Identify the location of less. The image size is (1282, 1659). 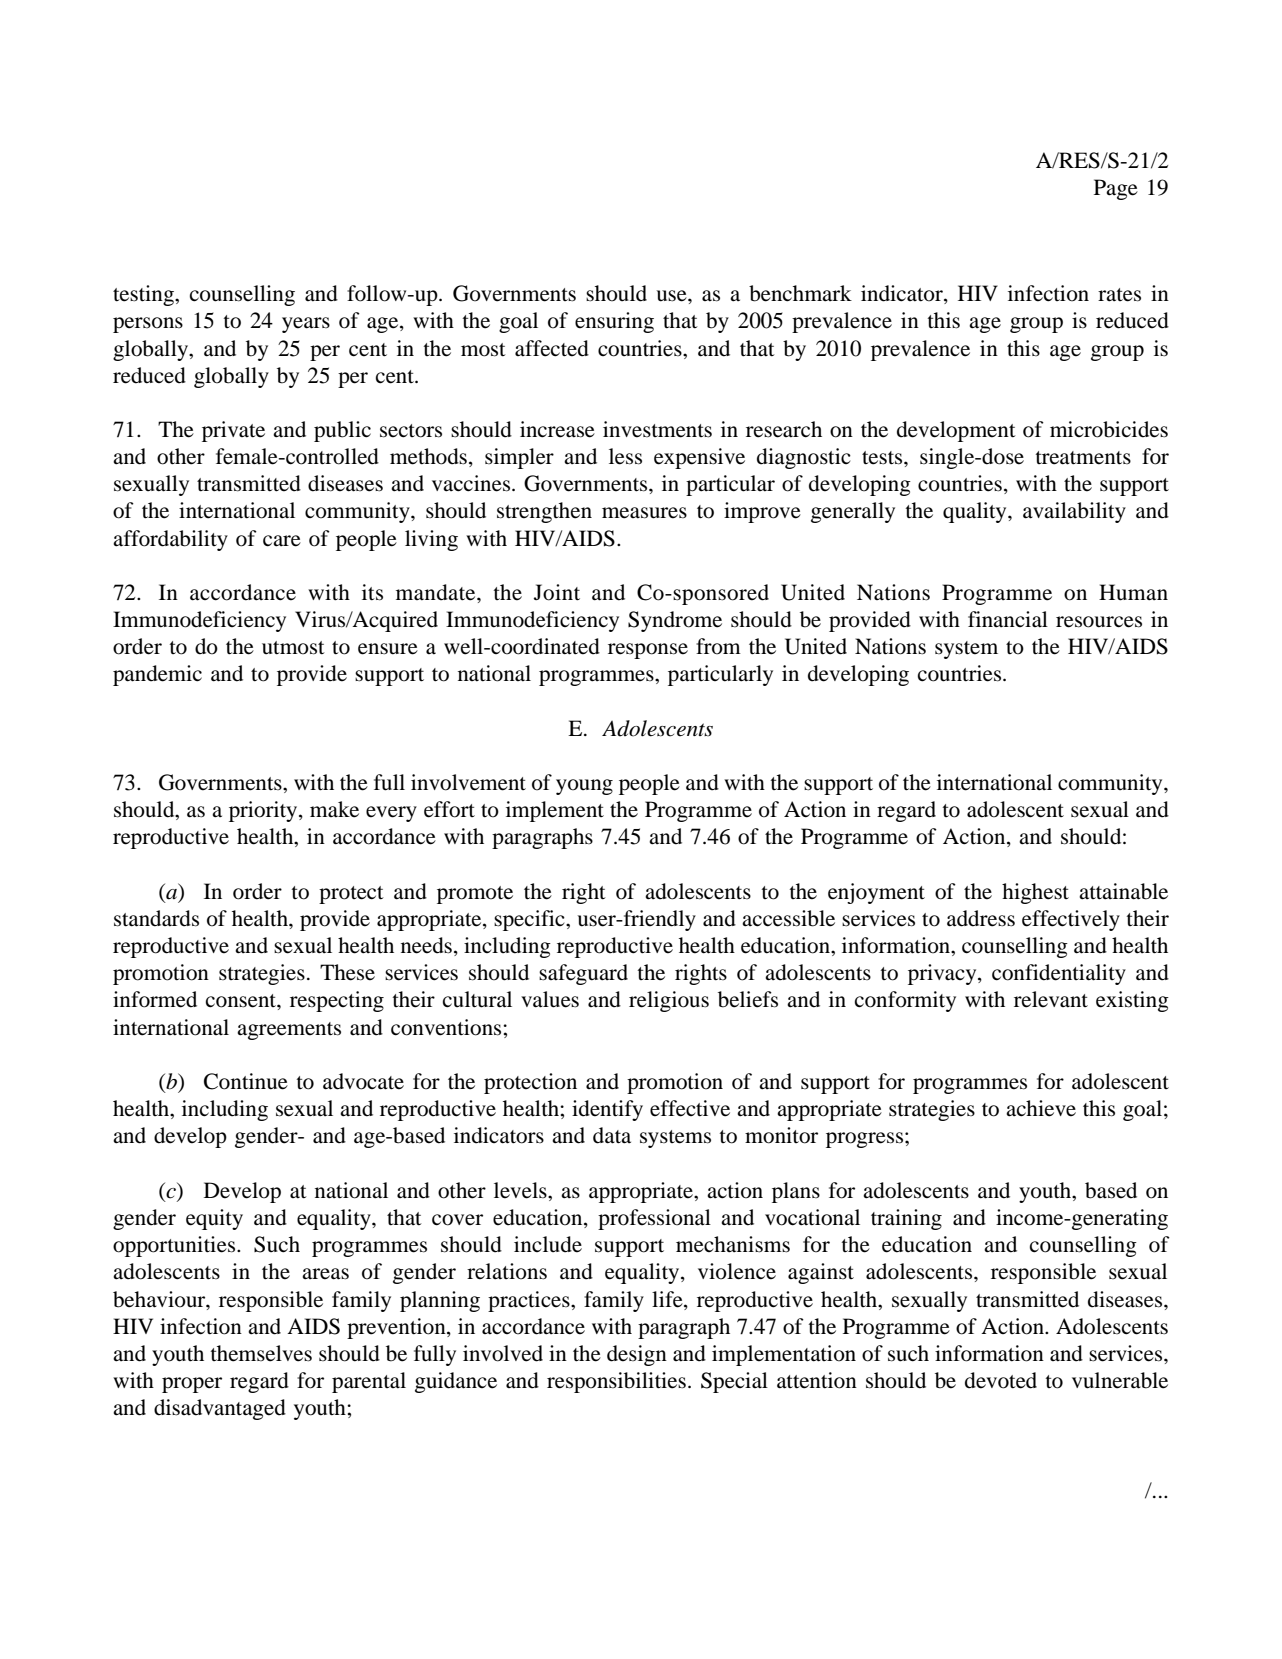
(625, 456).
